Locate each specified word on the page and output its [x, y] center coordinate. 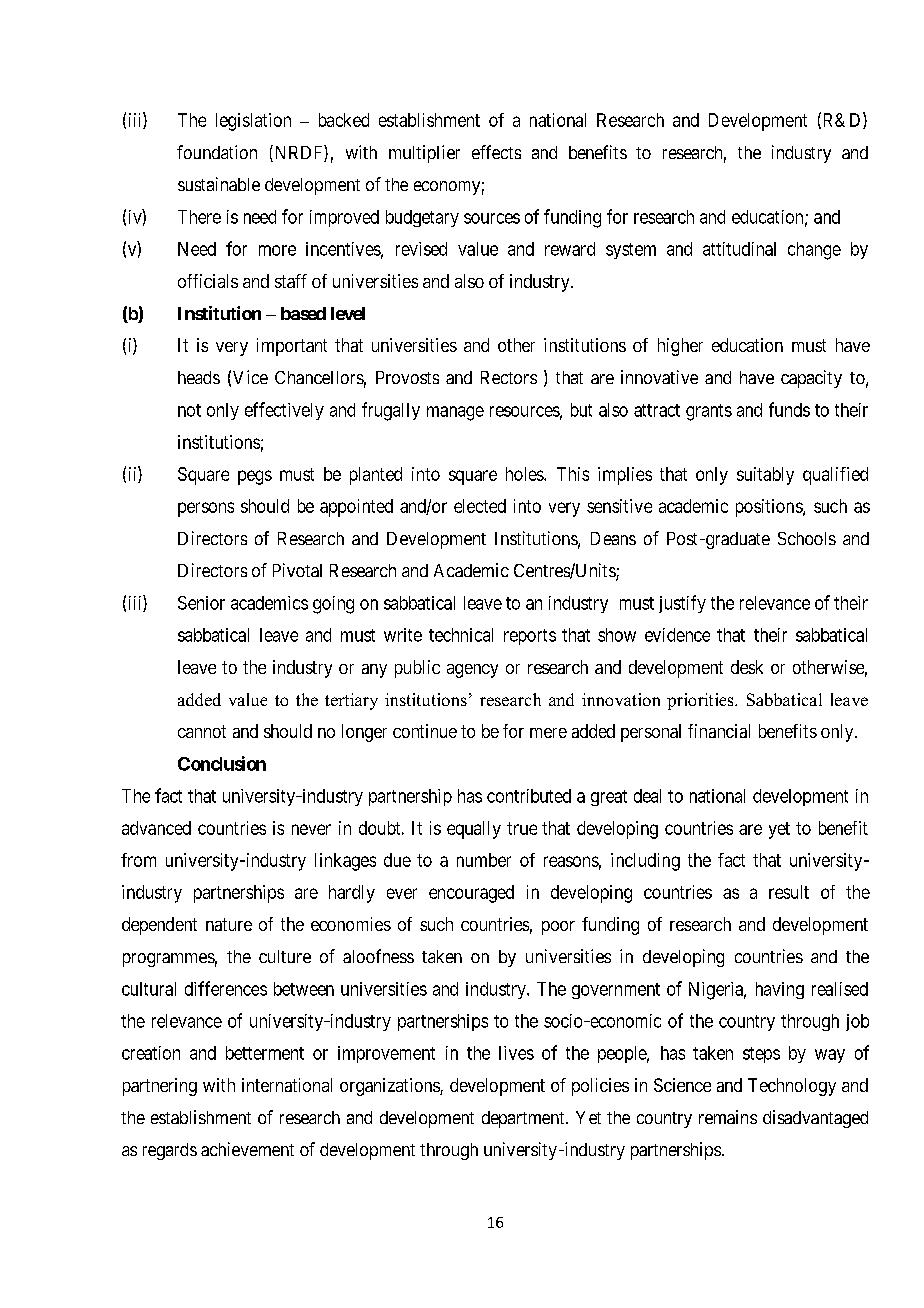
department [524, 1119]
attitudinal [739, 249]
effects [496, 152]
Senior [201, 603]
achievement [247, 1149]
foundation [217, 152]
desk [747, 667]
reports [530, 637]
